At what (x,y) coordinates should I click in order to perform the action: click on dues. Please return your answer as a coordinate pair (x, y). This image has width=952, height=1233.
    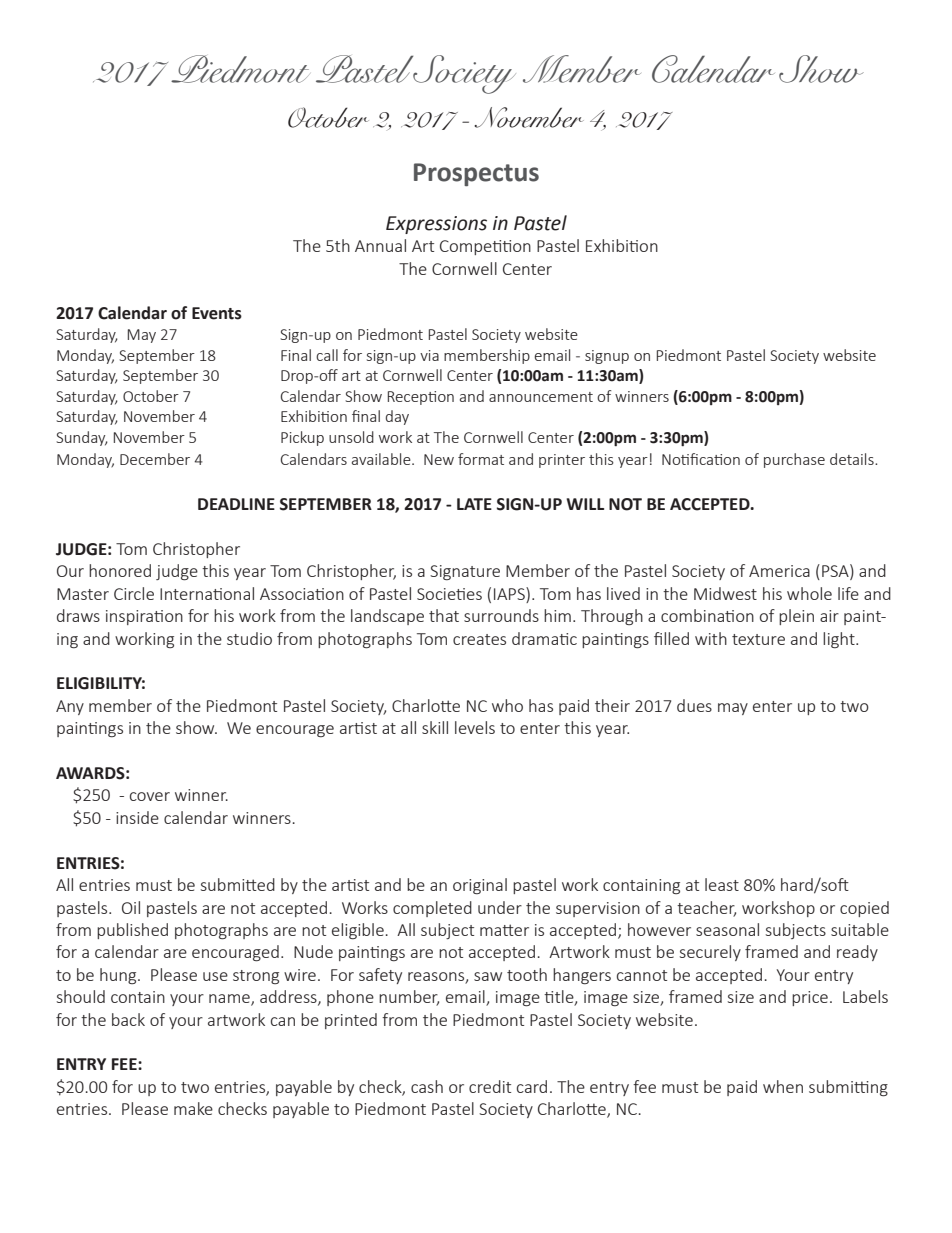
    Looking at the image, I should click on (694, 705).
